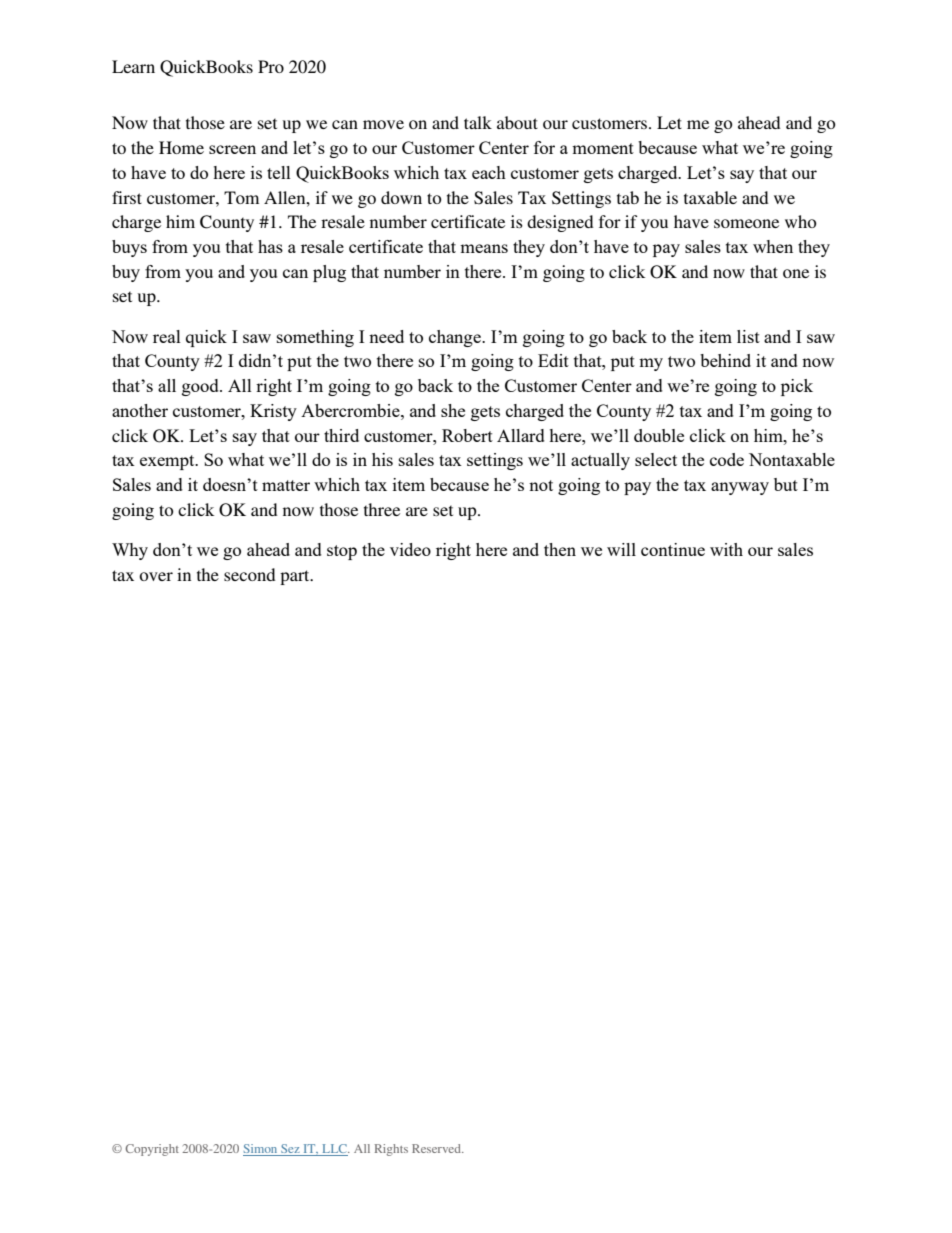  I want to click on Reserved, so click(437, 1148).
